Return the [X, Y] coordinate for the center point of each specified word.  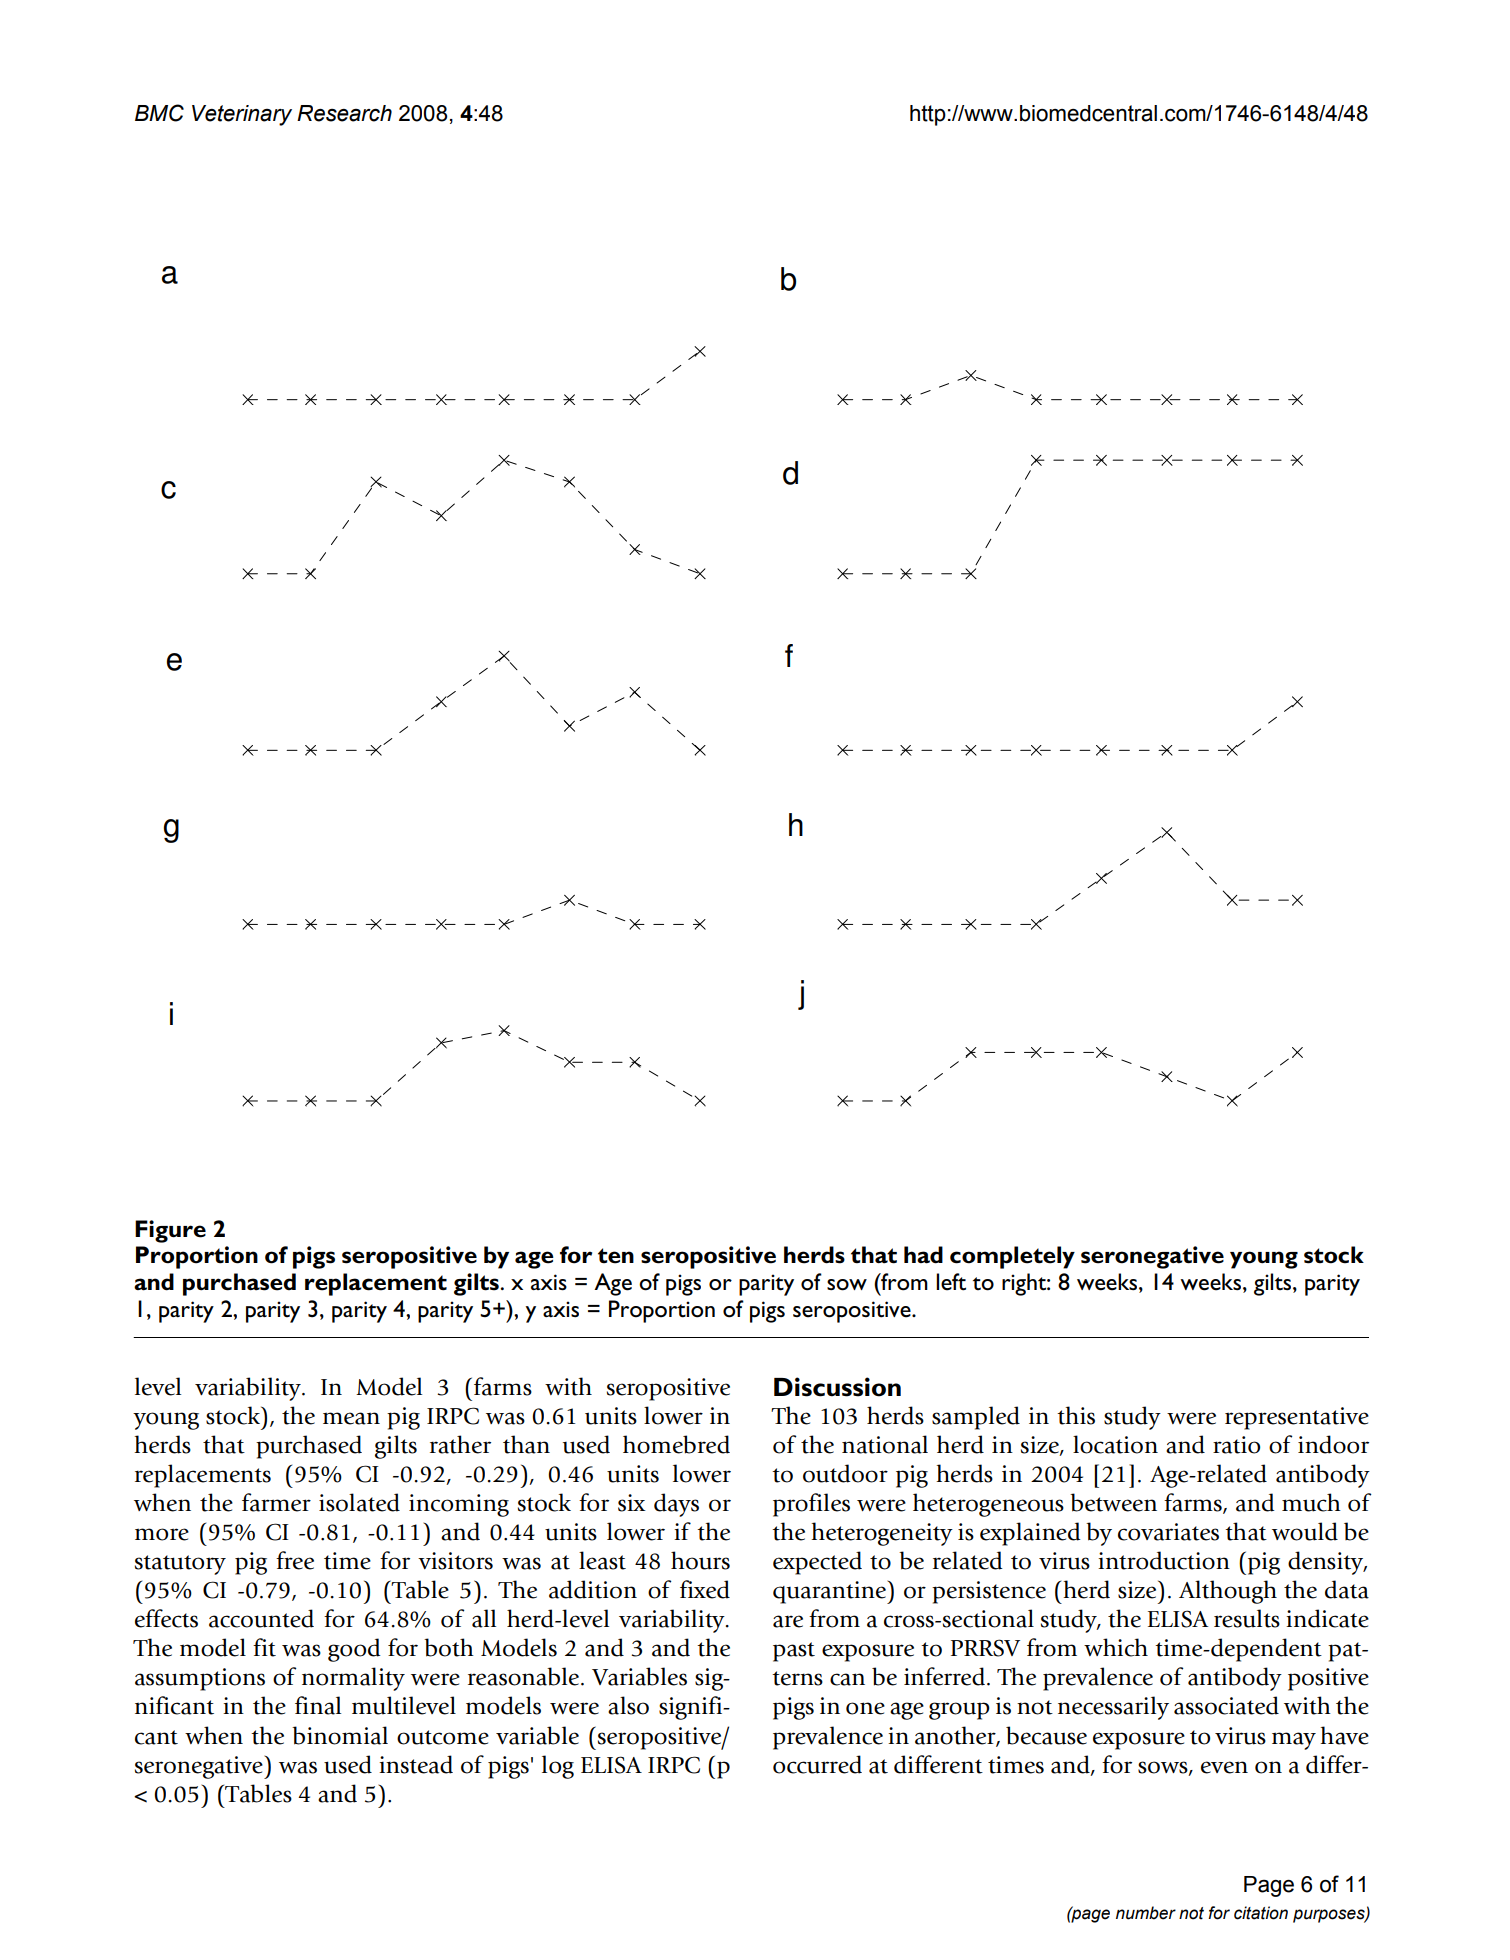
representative [1297, 1418]
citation [1261, 1913]
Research [344, 113]
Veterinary [242, 115]
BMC [159, 113]
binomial [340, 1735]
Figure [170, 1231]
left [951, 1282]
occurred [817, 1764]
